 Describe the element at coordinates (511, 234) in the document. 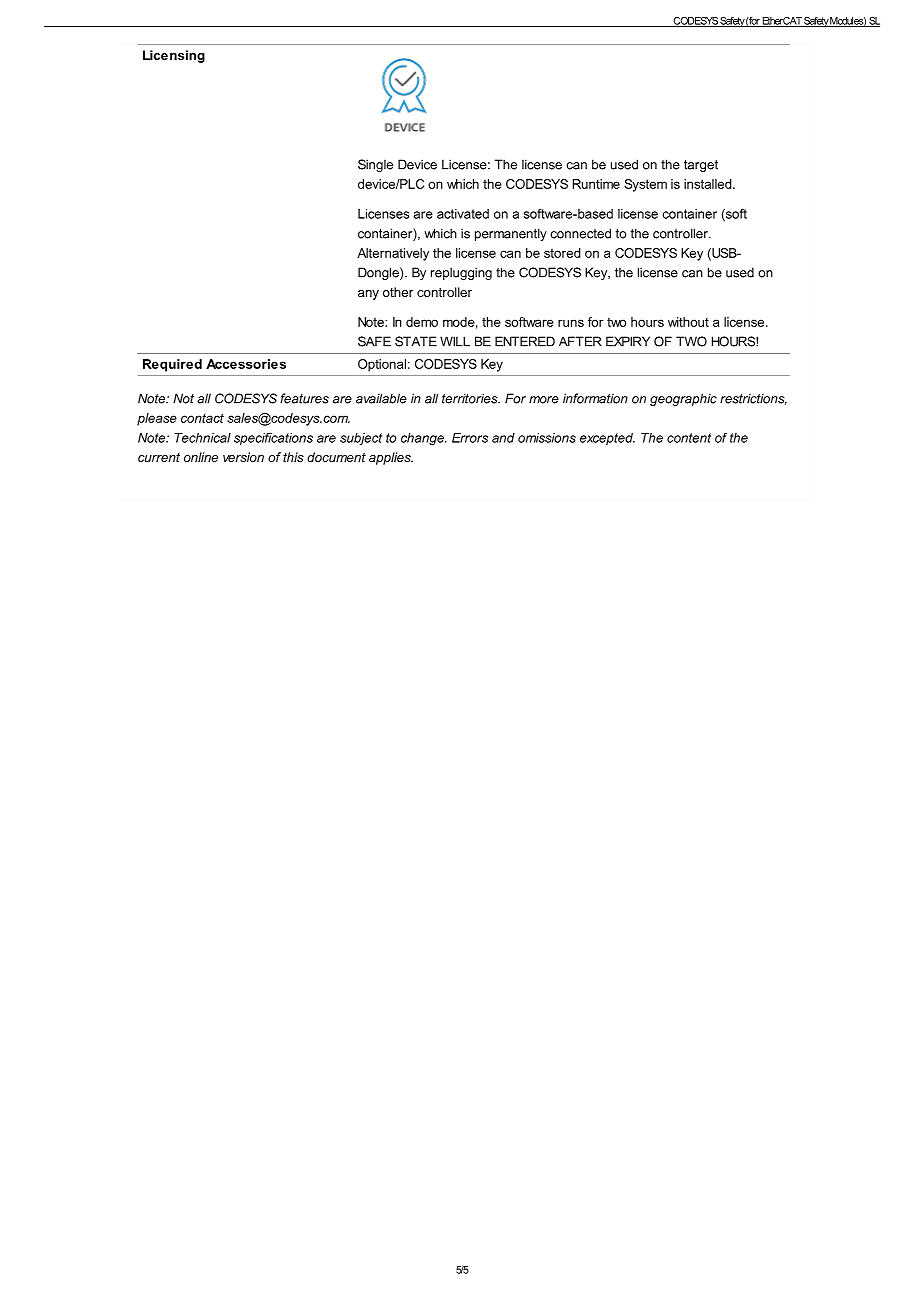

I see `permanently` at that location.
